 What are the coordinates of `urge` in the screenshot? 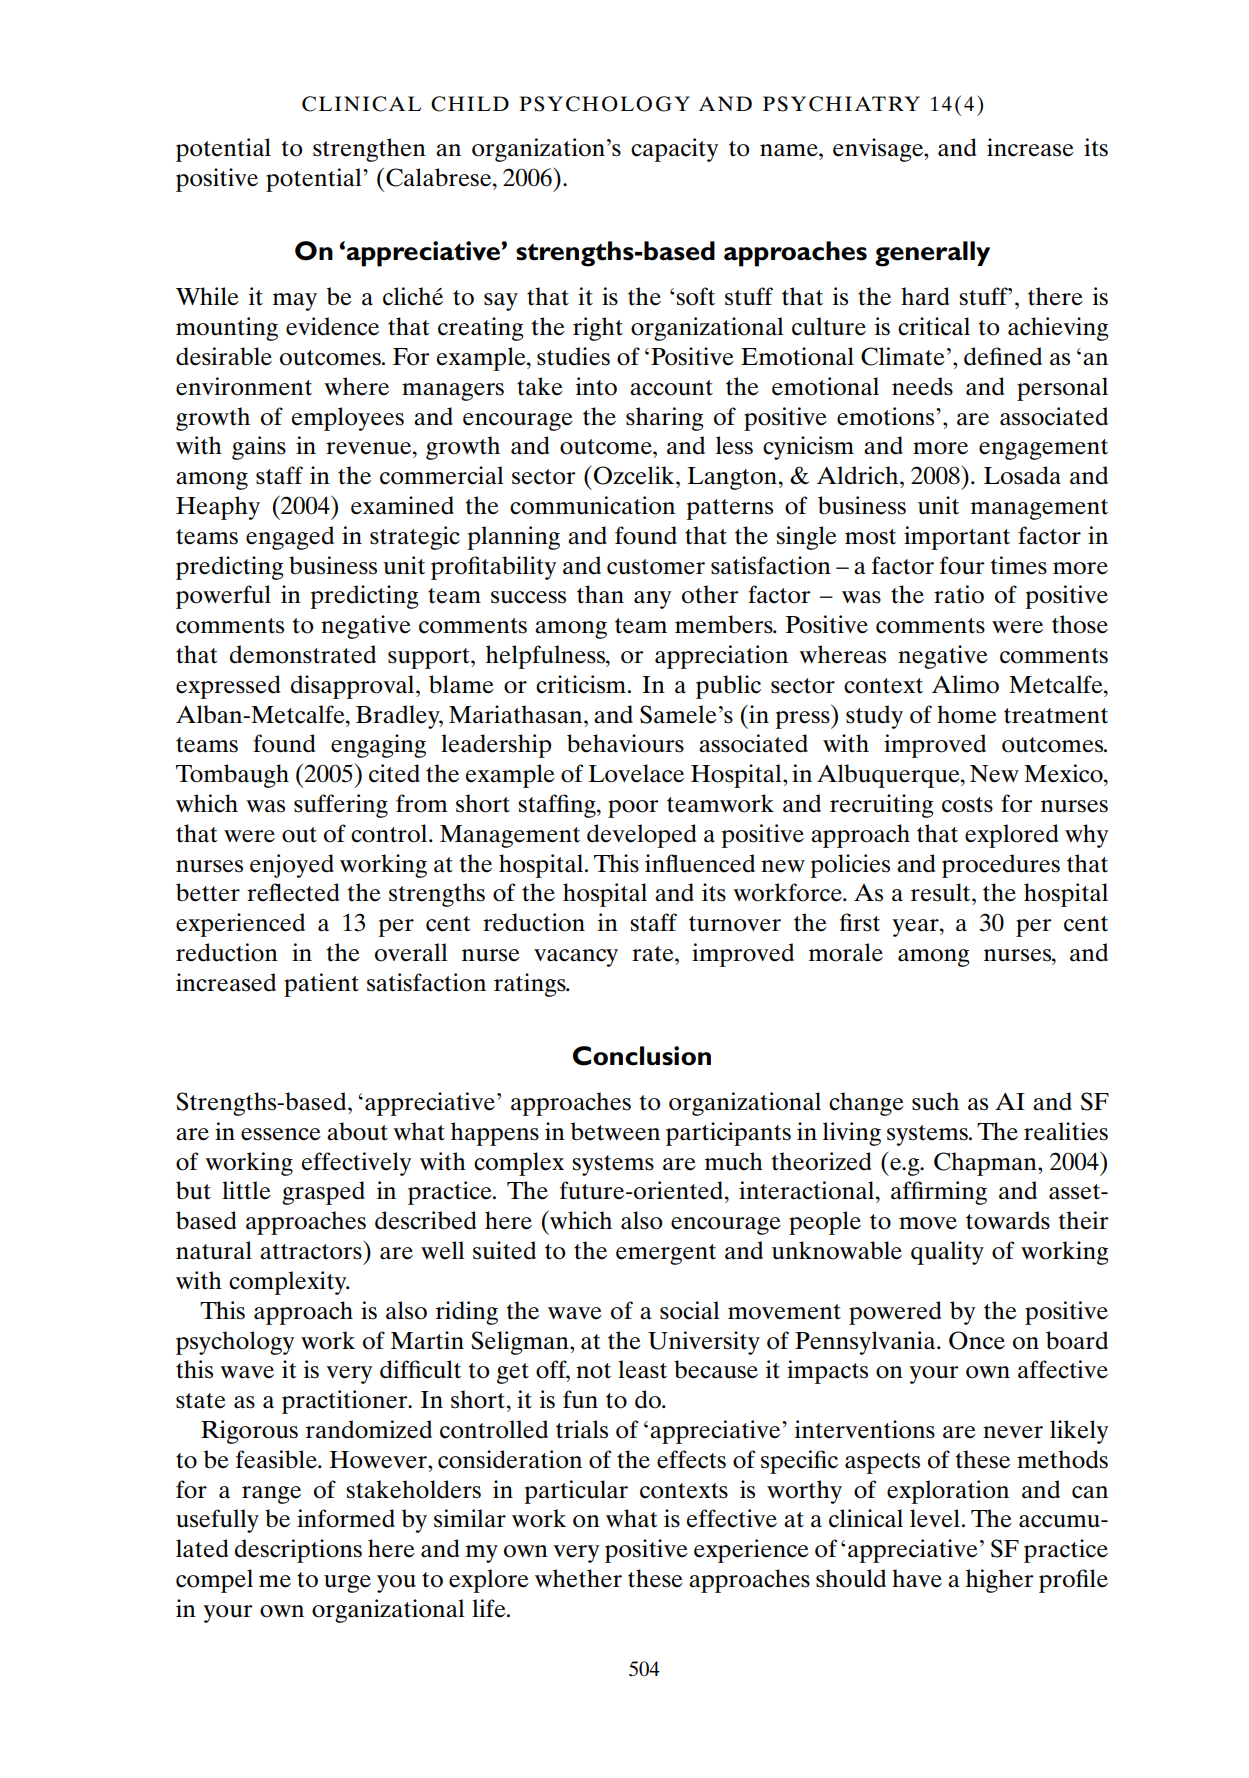 It's located at (347, 1584).
